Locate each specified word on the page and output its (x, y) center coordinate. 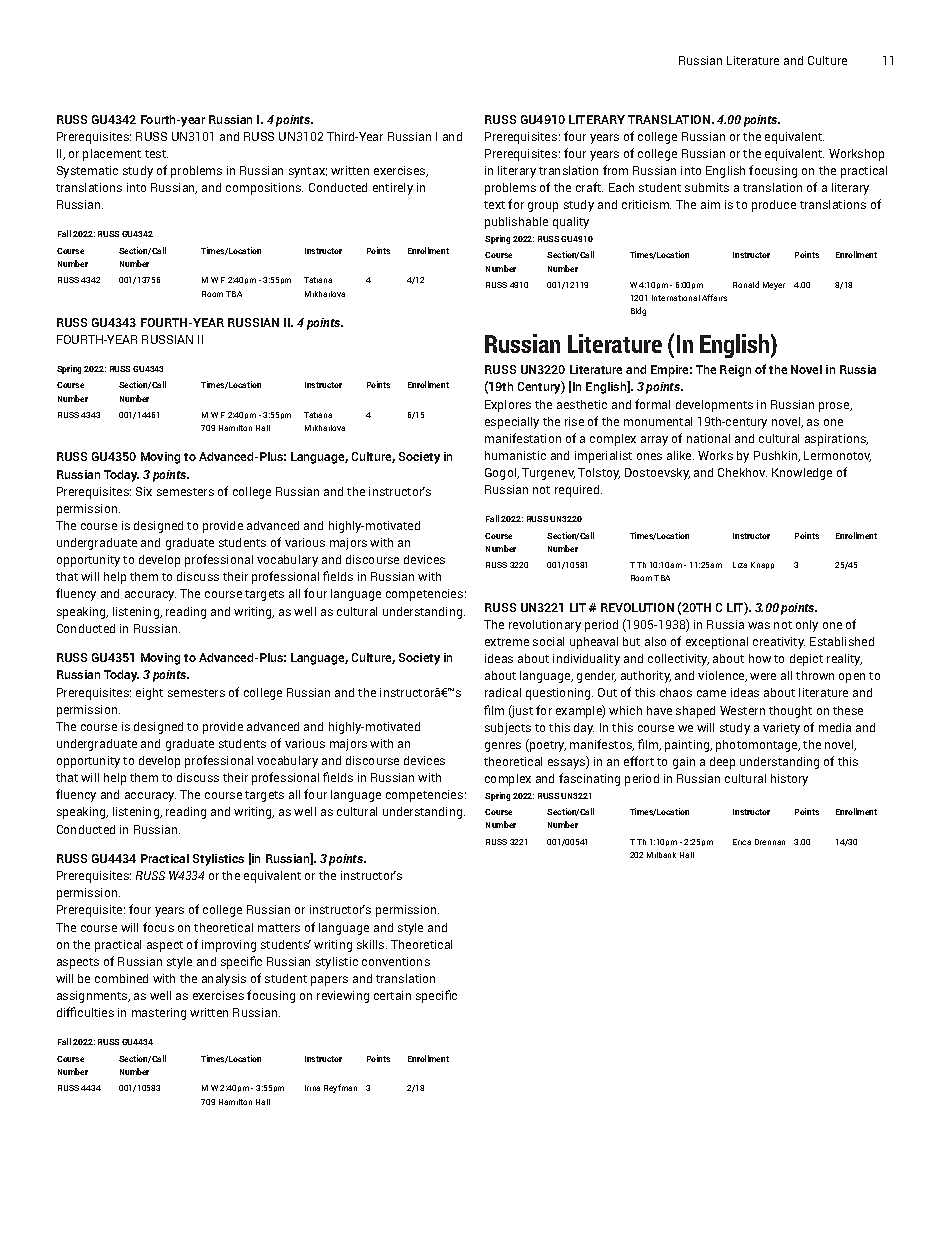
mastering (159, 1014)
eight (149, 694)
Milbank (661, 855)
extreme (507, 642)
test (156, 154)
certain (392, 995)
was (759, 625)
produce (774, 206)
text (494, 205)
